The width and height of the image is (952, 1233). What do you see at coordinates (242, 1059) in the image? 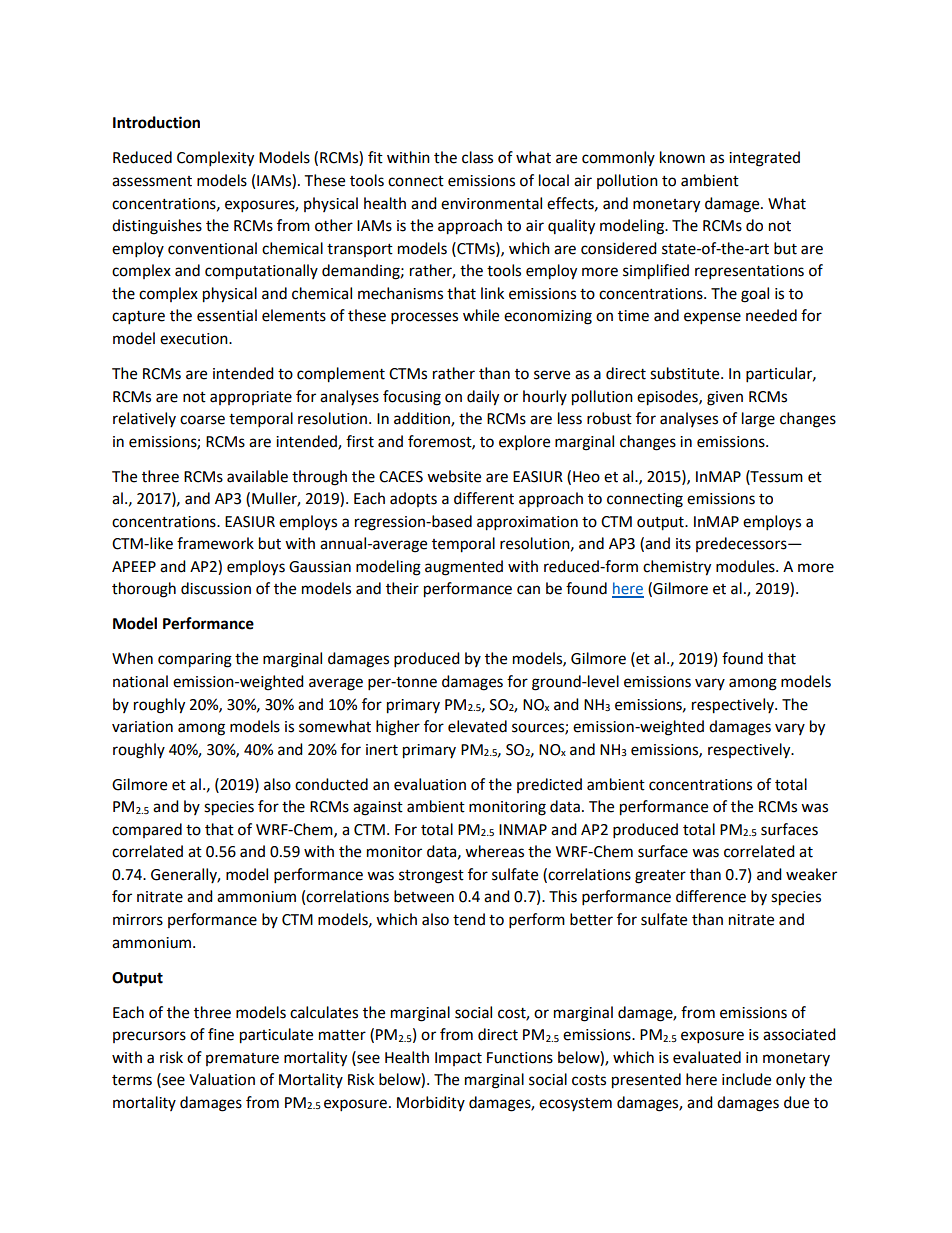
I see `premature` at bounding box center [242, 1059].
